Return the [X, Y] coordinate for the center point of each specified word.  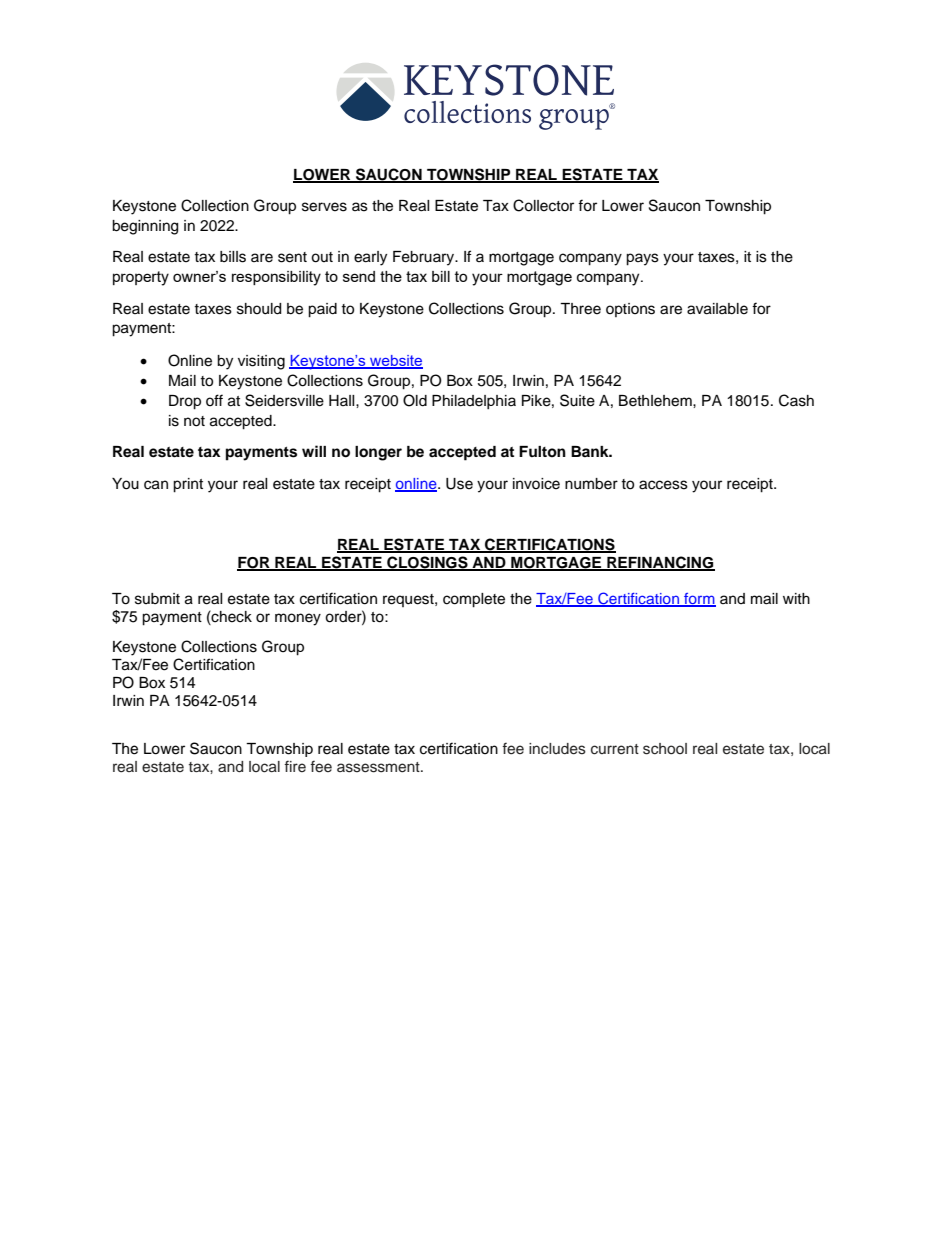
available [717, 309]
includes [557, 749]
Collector [543, 205]
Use [459, 484]
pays [642, 259]
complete [474, 600]
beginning [145, 227]
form [699, 599]
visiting [261, 362]
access [663, 485]
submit [157, 599]
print [188, 485]
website [395, 361]
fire [295, 766]
